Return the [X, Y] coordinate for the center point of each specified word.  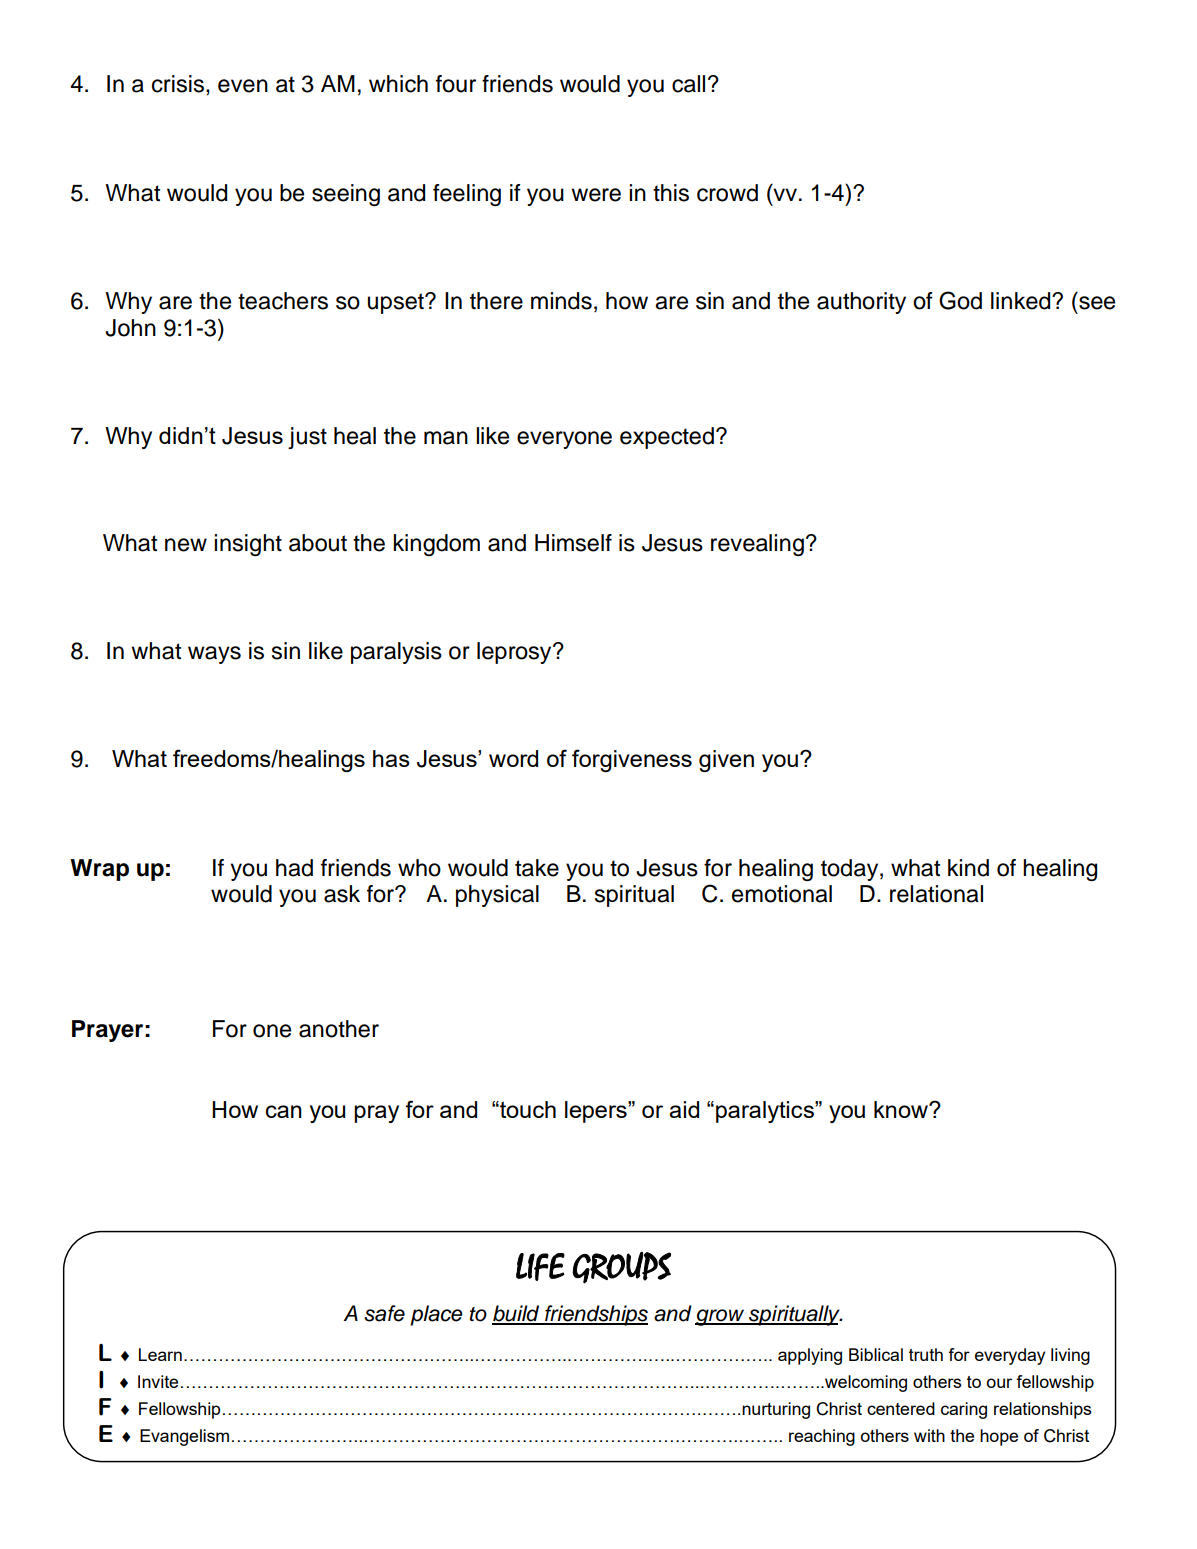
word [513, 758]
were [596, 195]
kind [968, 868]
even [243, 86]
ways [214, 655]
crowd [727, 193]
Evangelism [184, 1437]
